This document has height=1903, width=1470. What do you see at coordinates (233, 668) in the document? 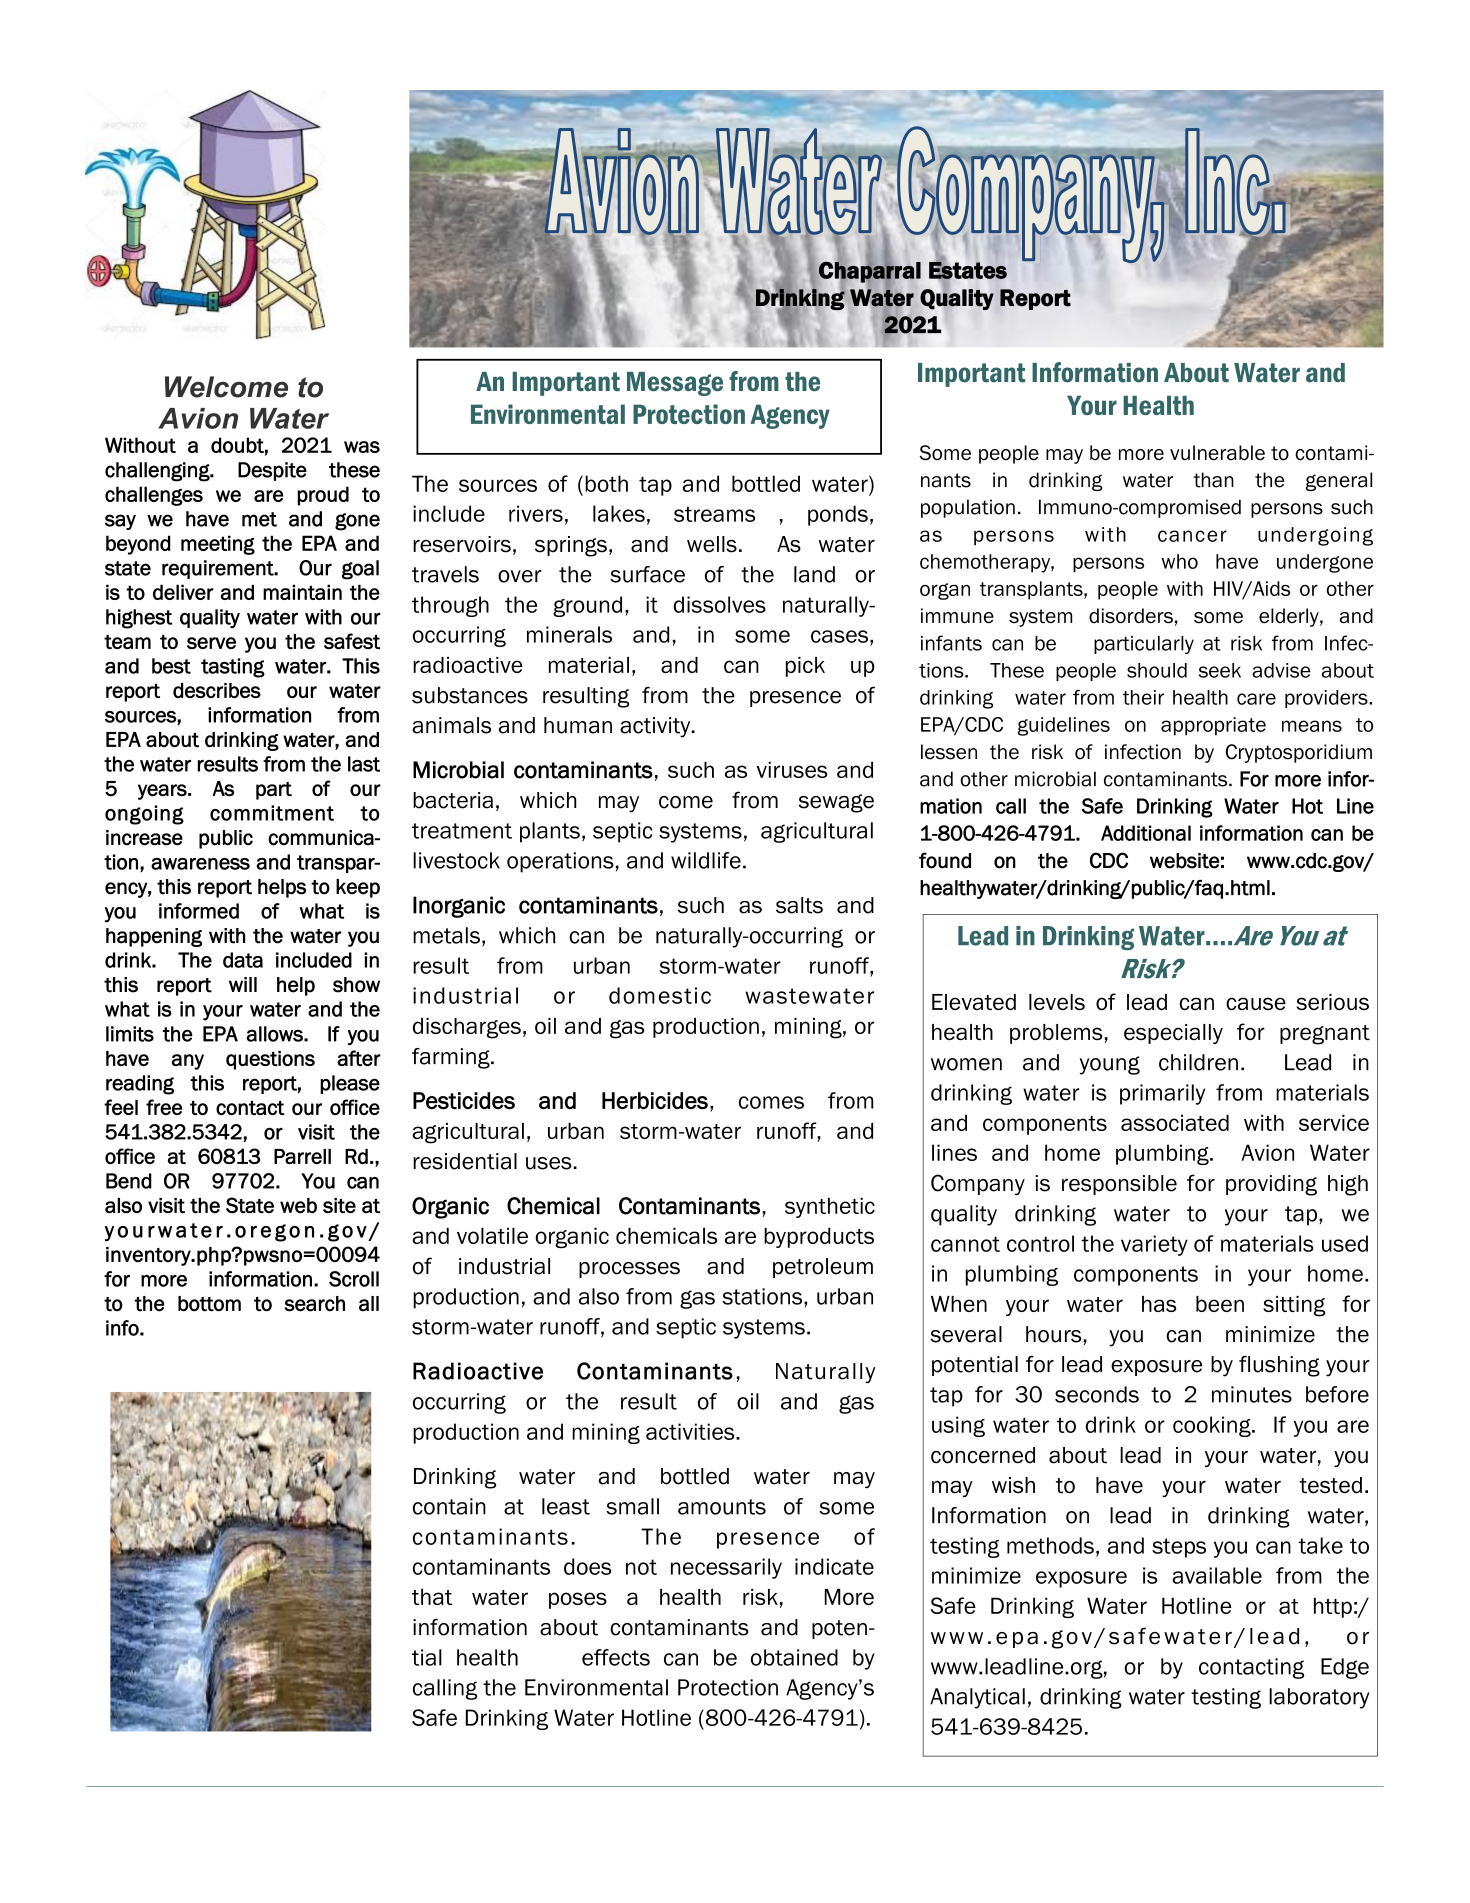
I see `tasting` at bounding box center [233, 668].
